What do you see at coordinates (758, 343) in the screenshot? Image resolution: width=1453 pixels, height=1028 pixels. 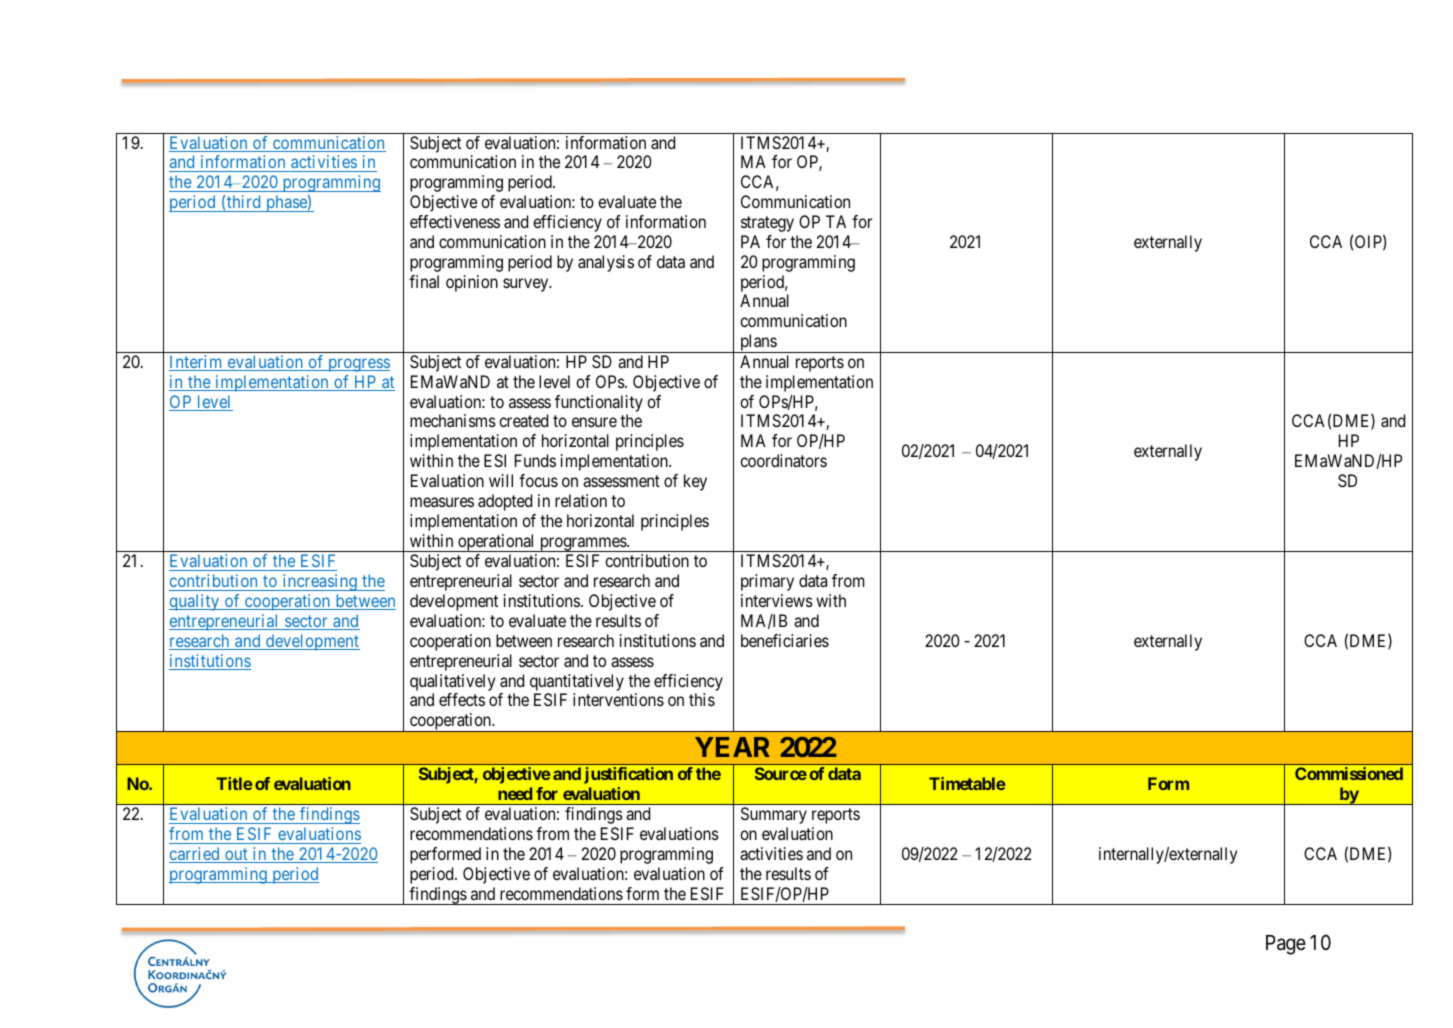 I see `plans` at bounding box center [758, 343].
